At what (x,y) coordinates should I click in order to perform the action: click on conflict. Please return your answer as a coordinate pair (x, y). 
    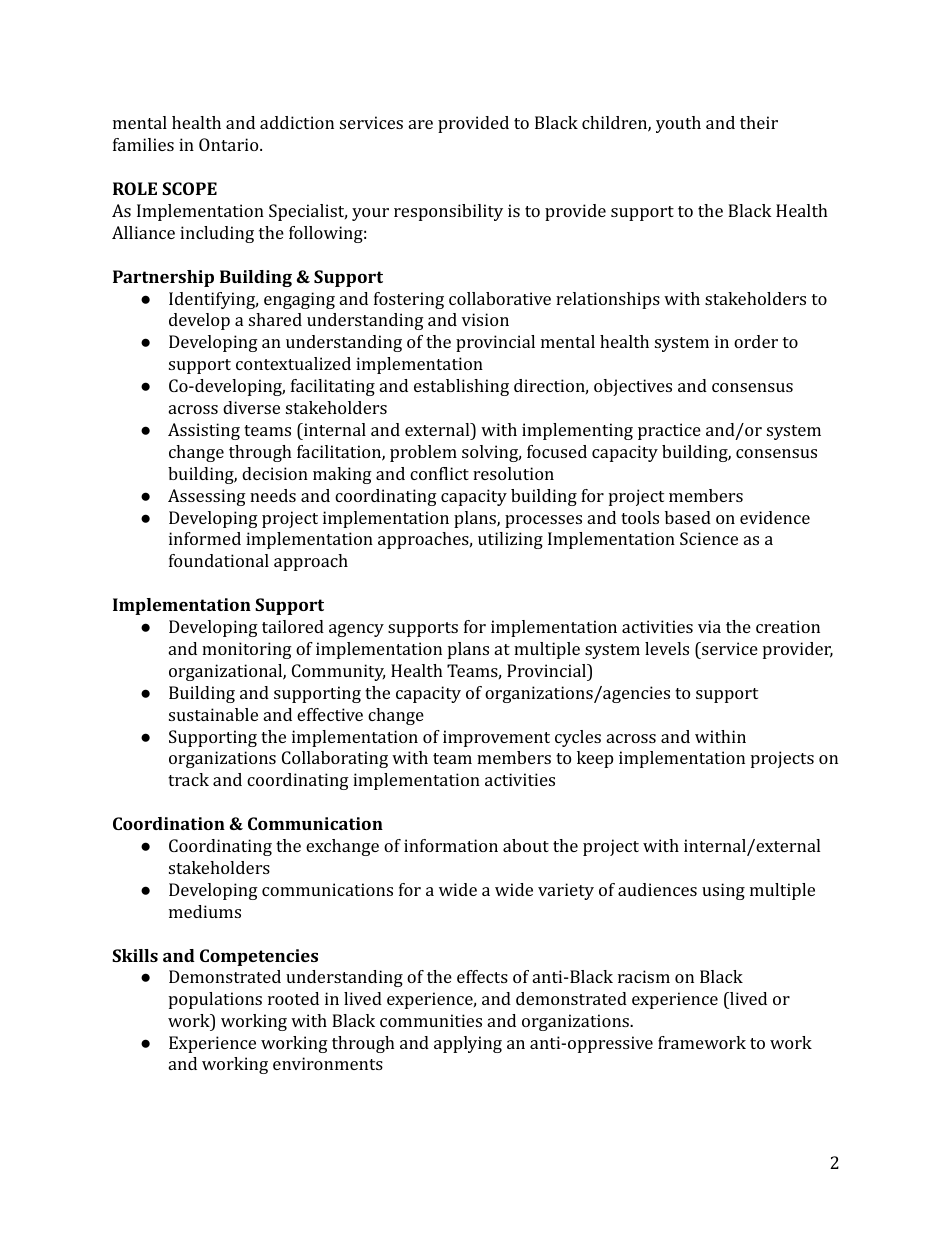
    Looking at the image, I should click on (439, 473).
